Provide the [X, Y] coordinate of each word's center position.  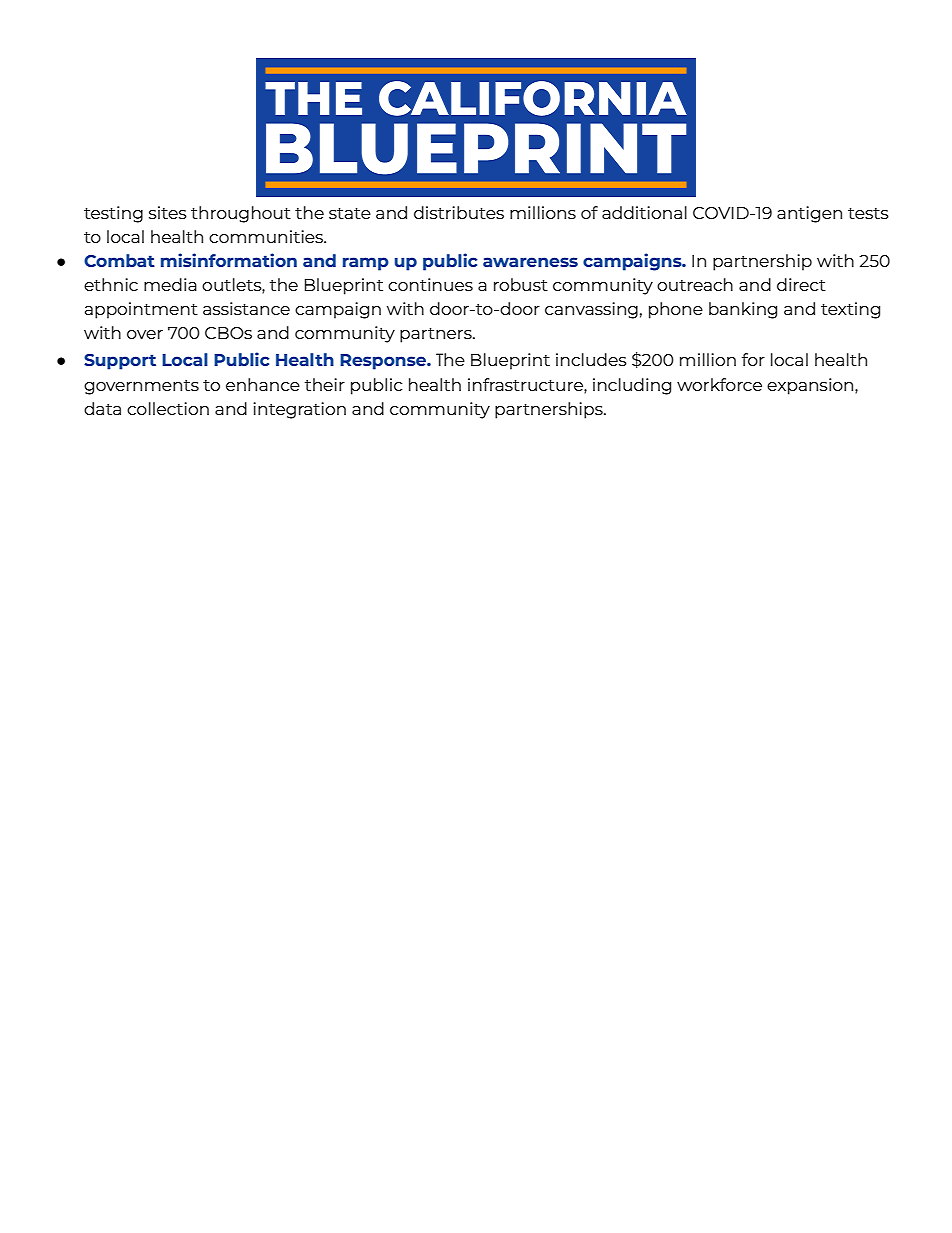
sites [168, 212]
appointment [141, 310]
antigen [809, 214]
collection [168, 408]
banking [743, 310]
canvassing [591, 310]
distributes [459, 212]
